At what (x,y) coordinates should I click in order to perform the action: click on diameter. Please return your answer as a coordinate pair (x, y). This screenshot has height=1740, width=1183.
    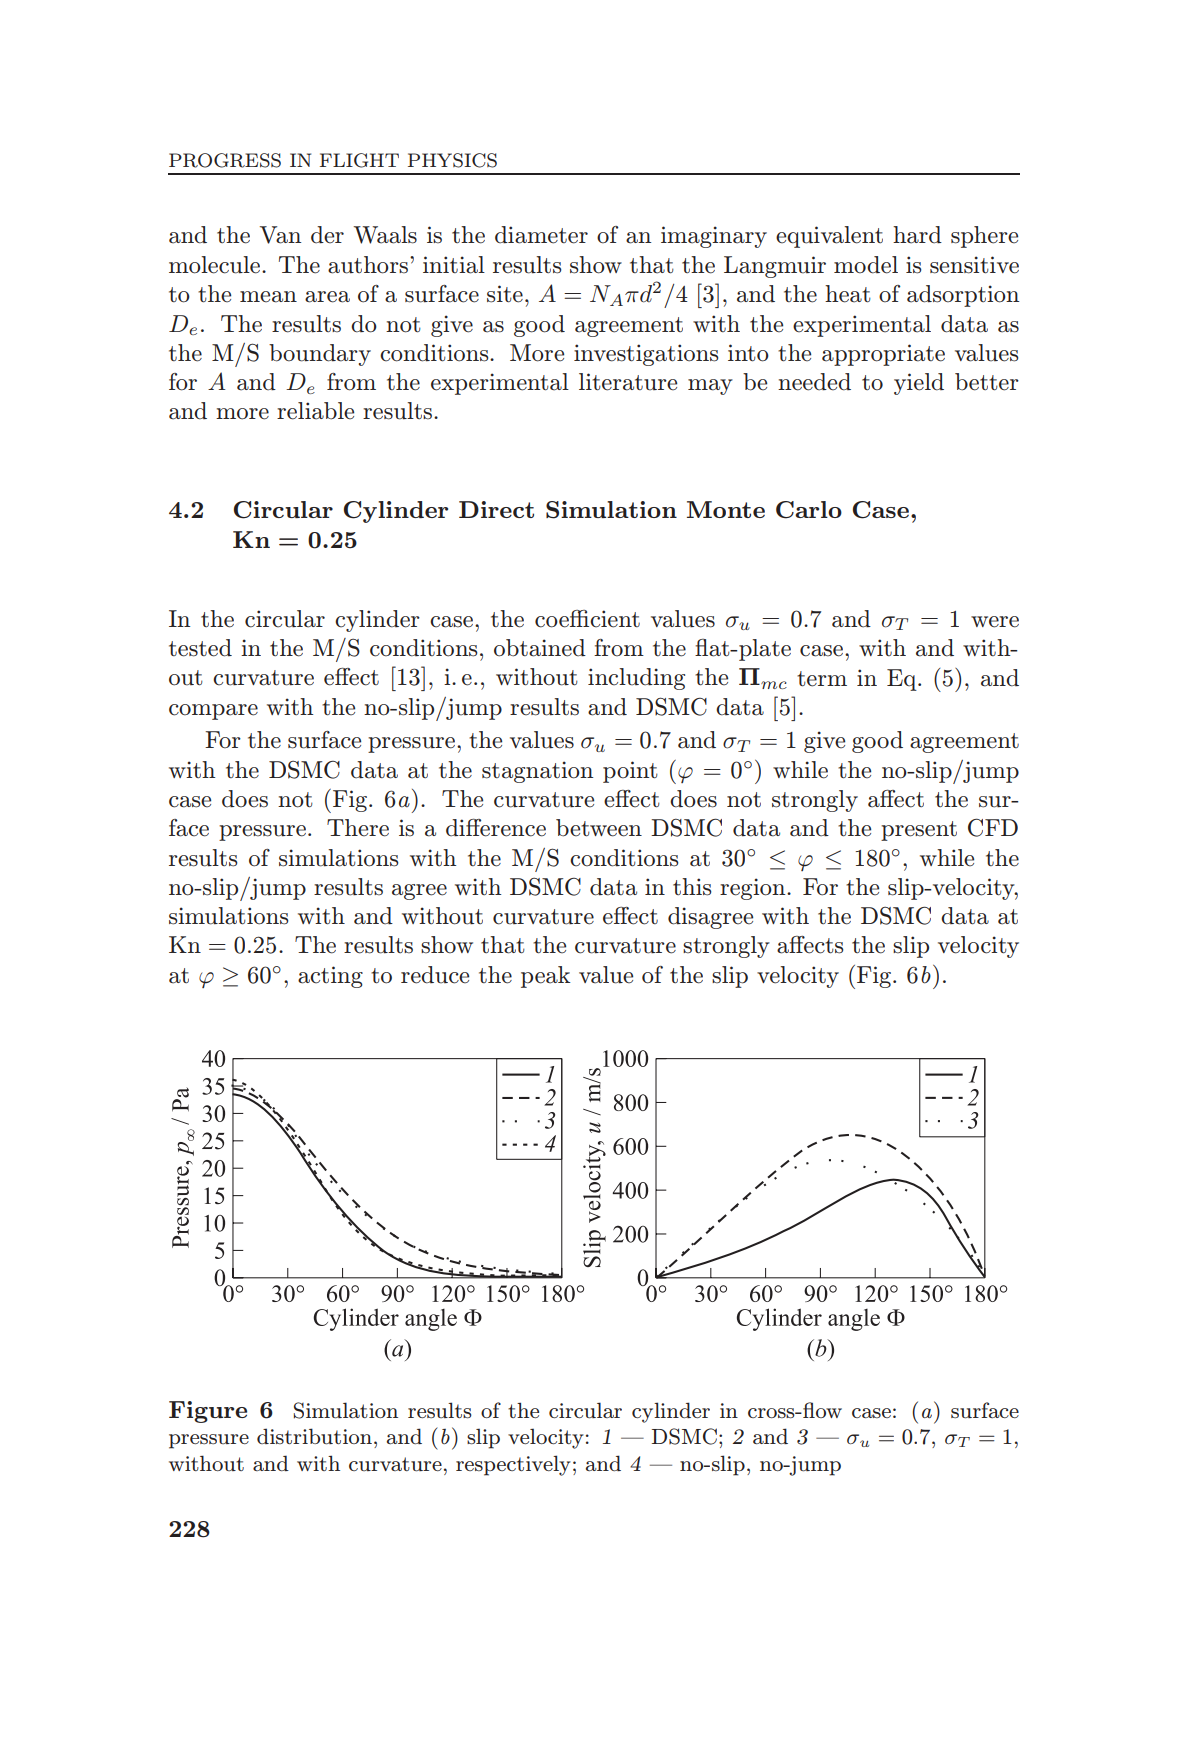
    Looking at the image, I should click on (541, 235).
